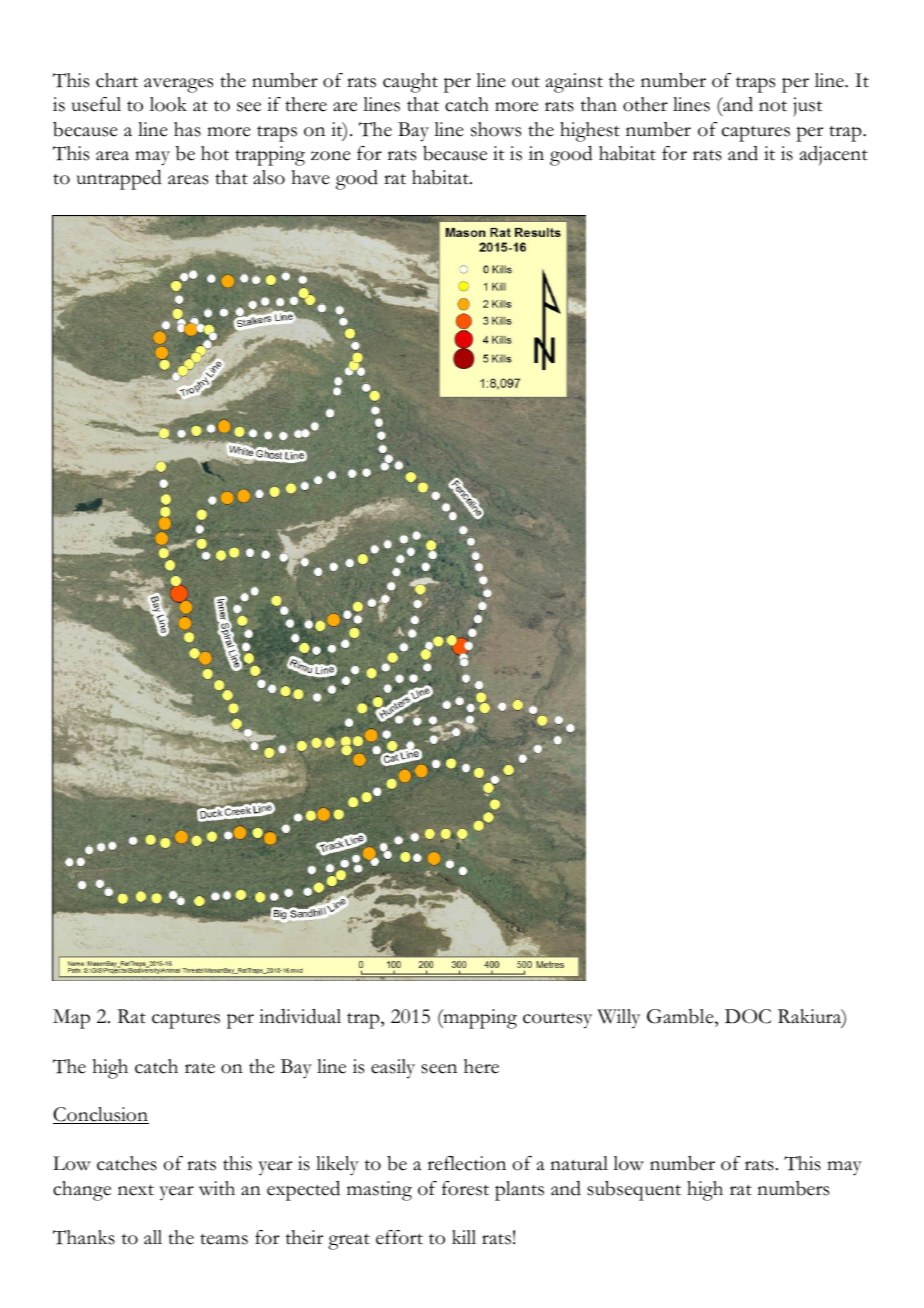 Image resolution: width=924 pixels, height=1308 pixels. Describe the element at coordinates (748, 1016) in the page. I see `DOC` at that location.
